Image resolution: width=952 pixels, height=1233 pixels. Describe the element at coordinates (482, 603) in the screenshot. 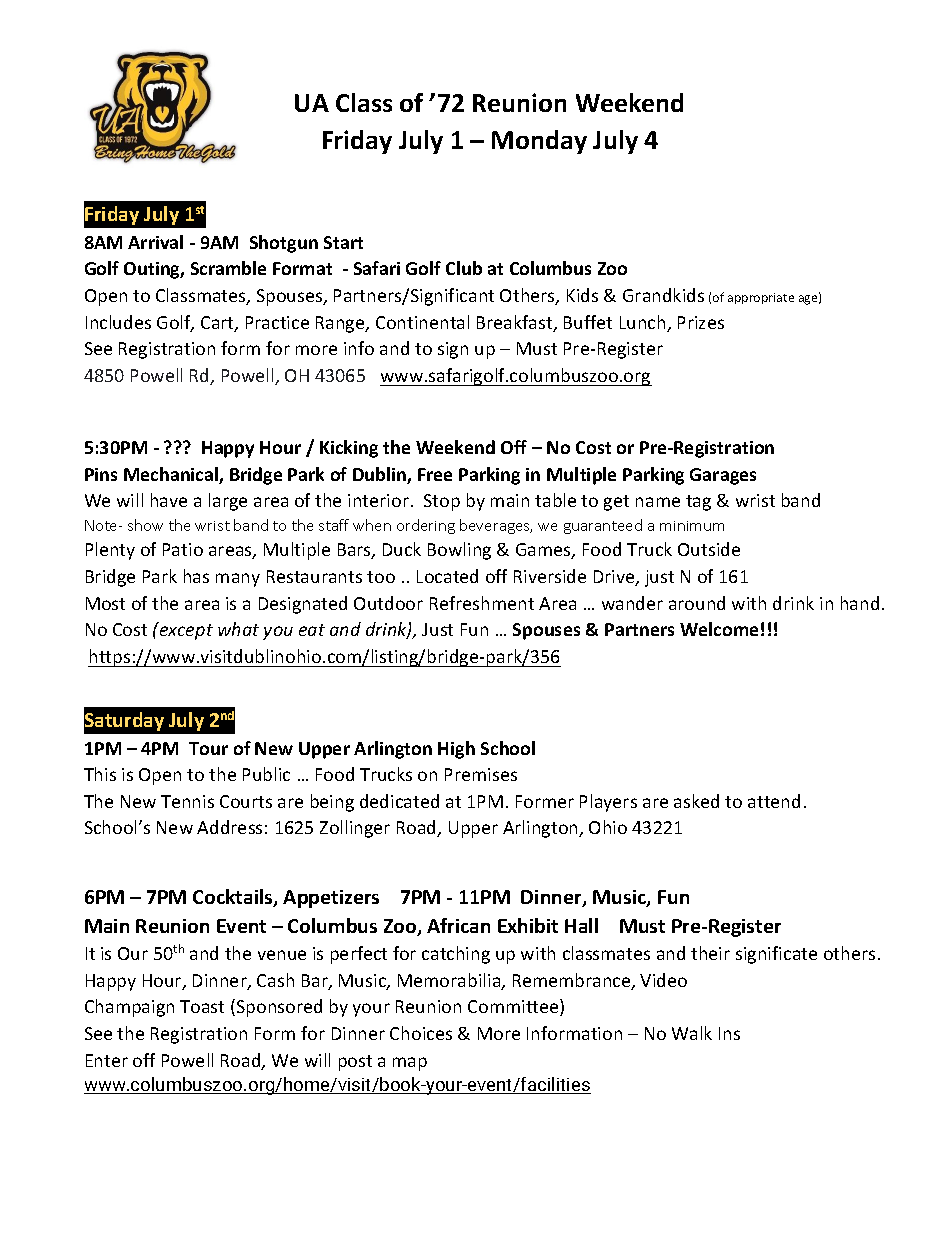

I see `Refreshment` at that location.
